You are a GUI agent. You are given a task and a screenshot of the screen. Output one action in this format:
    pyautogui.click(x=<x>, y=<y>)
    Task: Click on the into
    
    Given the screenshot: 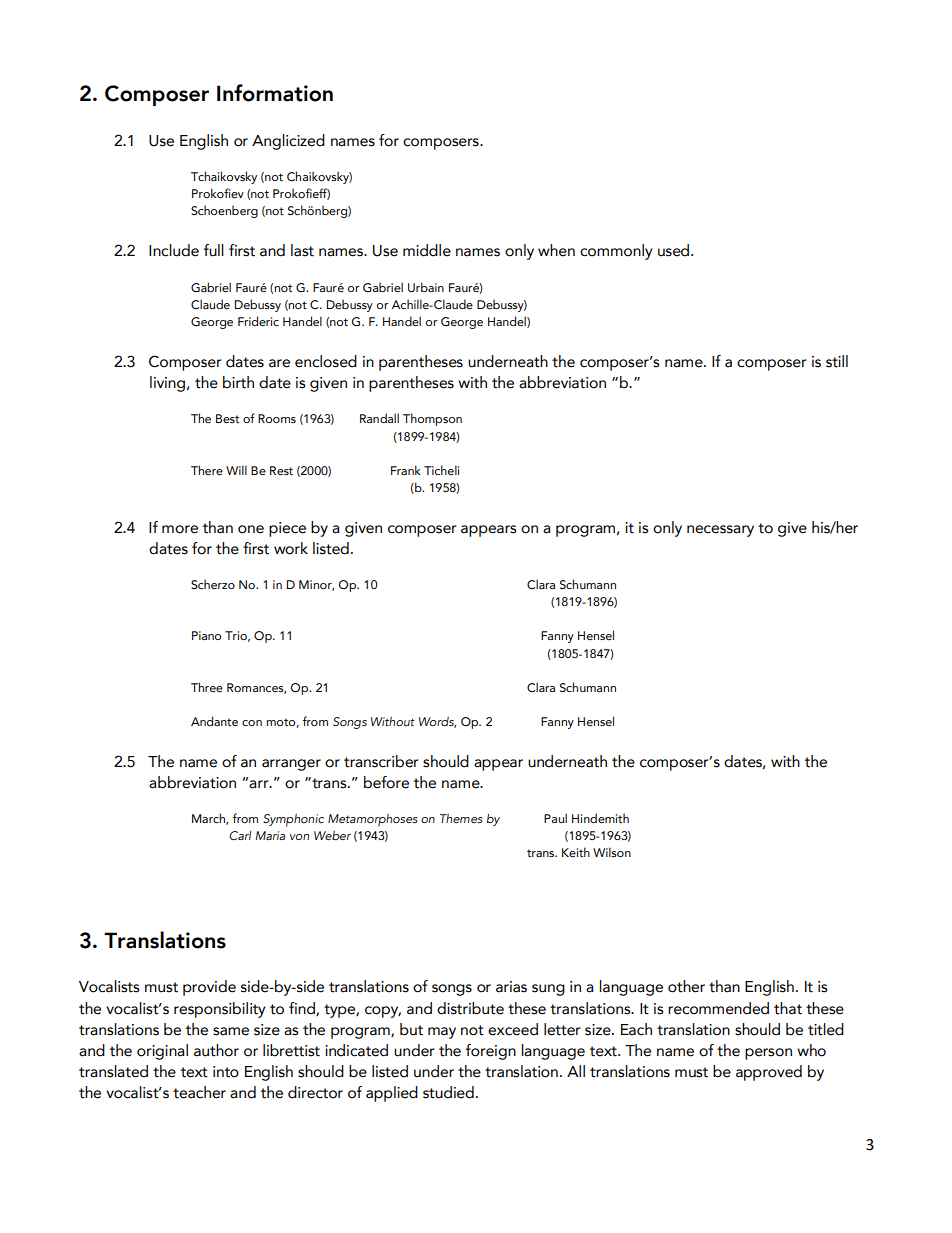 What is the action you would take?
    pyautogui.click(x=226, y=1072)
